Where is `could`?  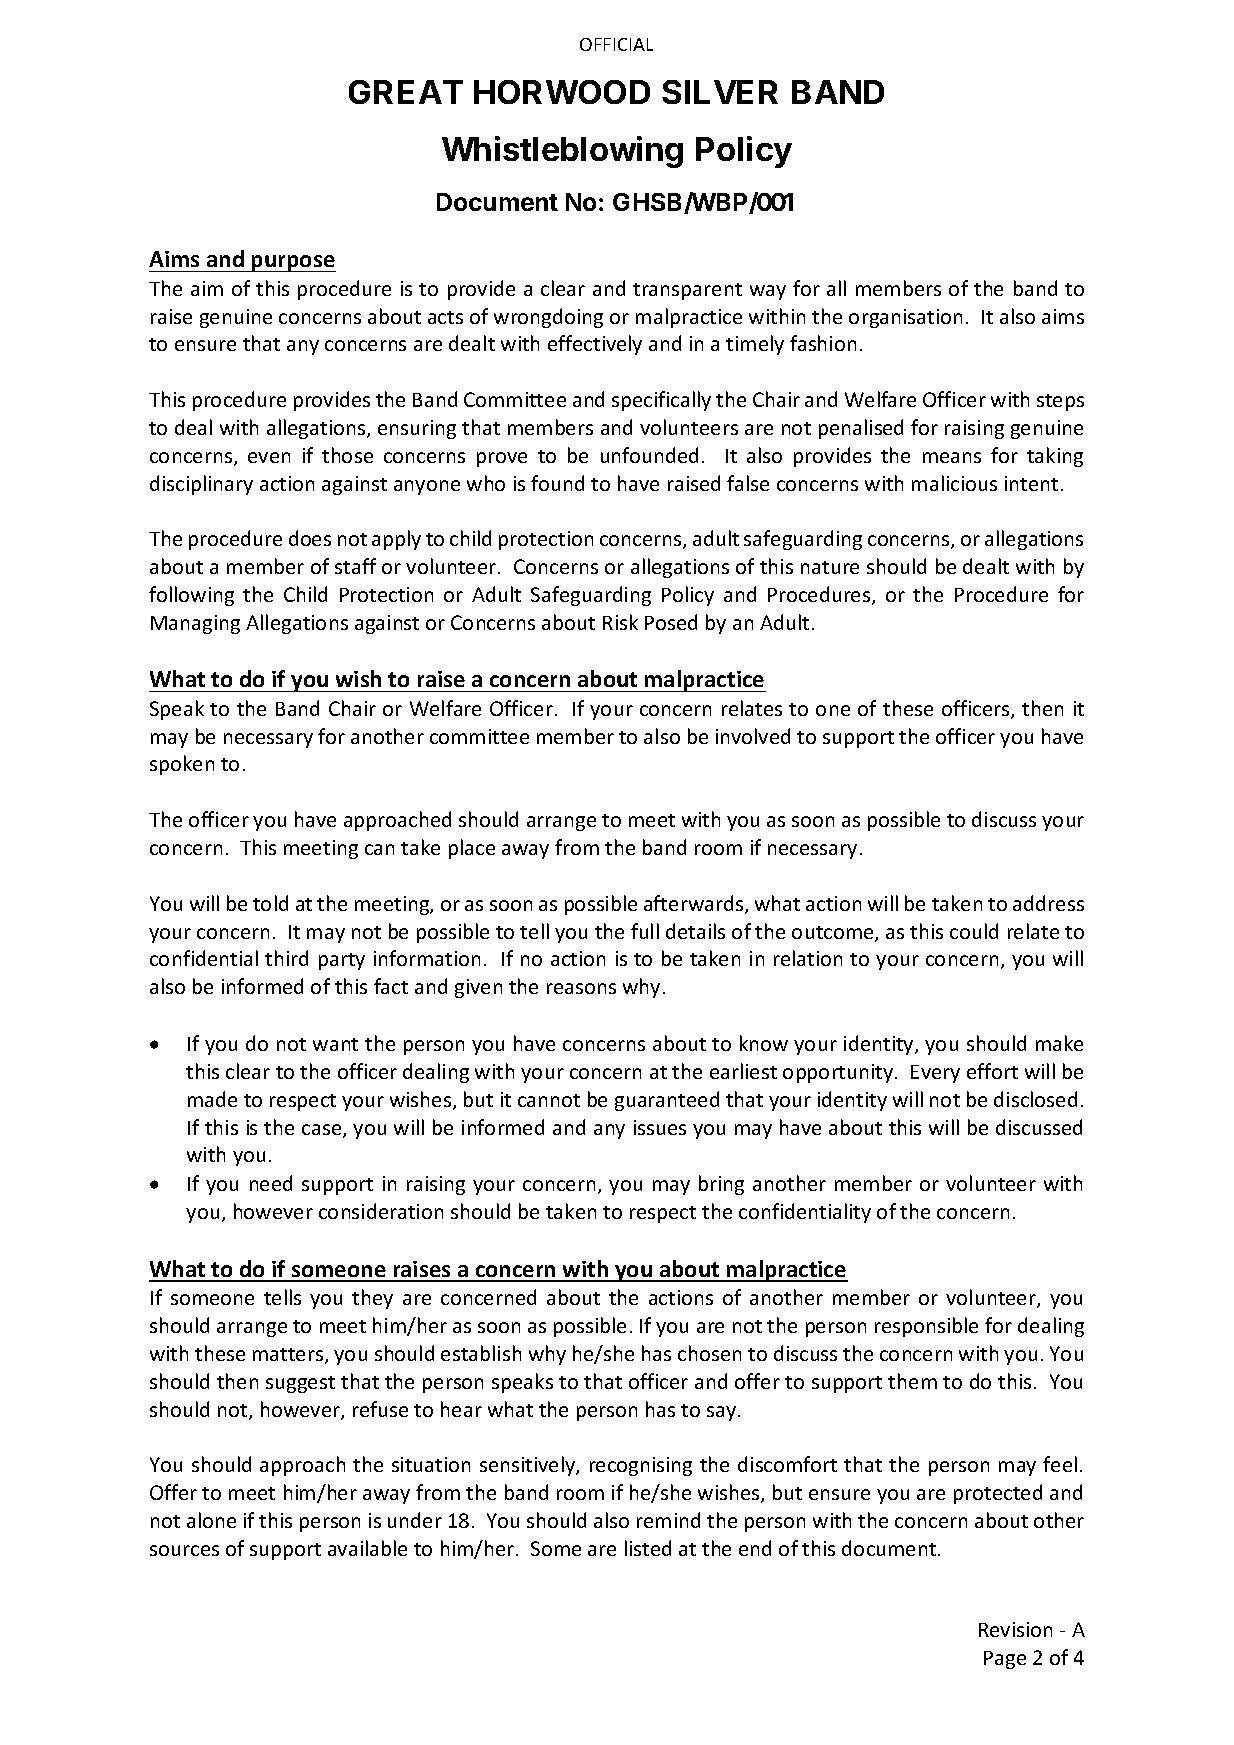 could is located at coordinates (974, 931).
